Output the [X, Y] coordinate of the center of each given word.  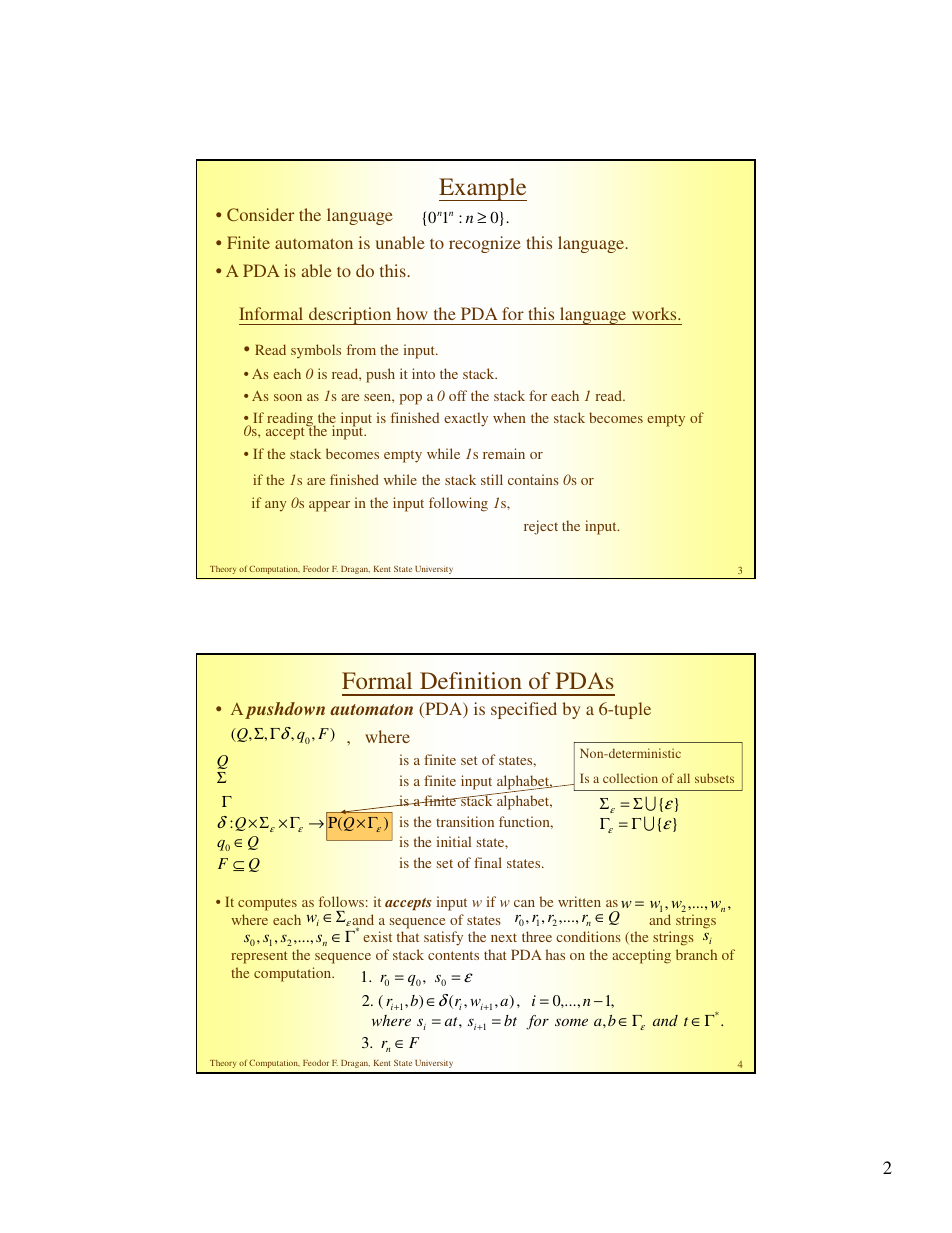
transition [465, 821]
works [655, 313]
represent [259, 957]
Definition [471, 680]
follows [341, 901]
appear [329, 506]
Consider [260, 214]
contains [533, 479]
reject [541, 527]
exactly [466, 419]
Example [483, 189]
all [683, 778]
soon [288, 397]
